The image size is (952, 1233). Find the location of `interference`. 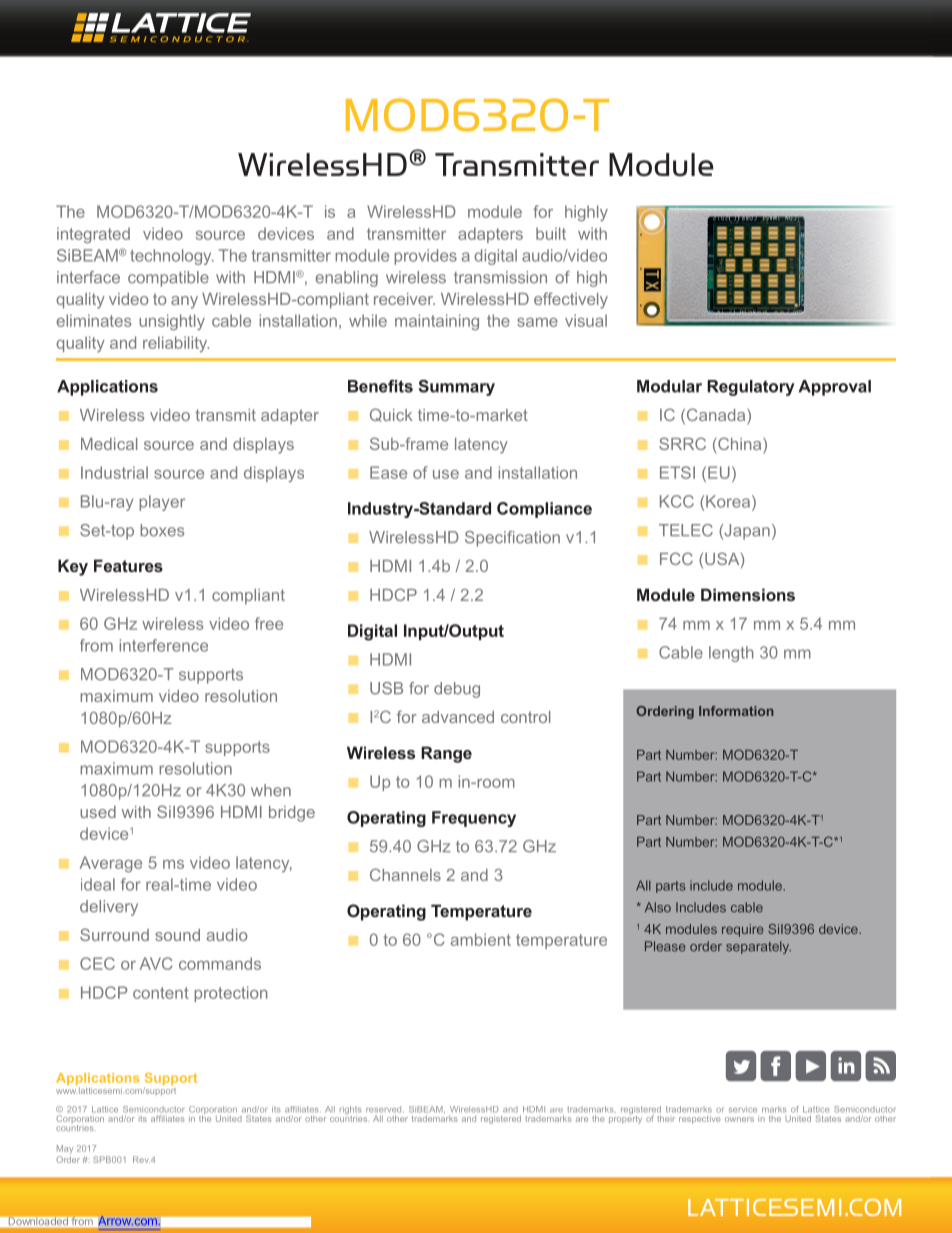

interference is located at coordinates (164, 645).
